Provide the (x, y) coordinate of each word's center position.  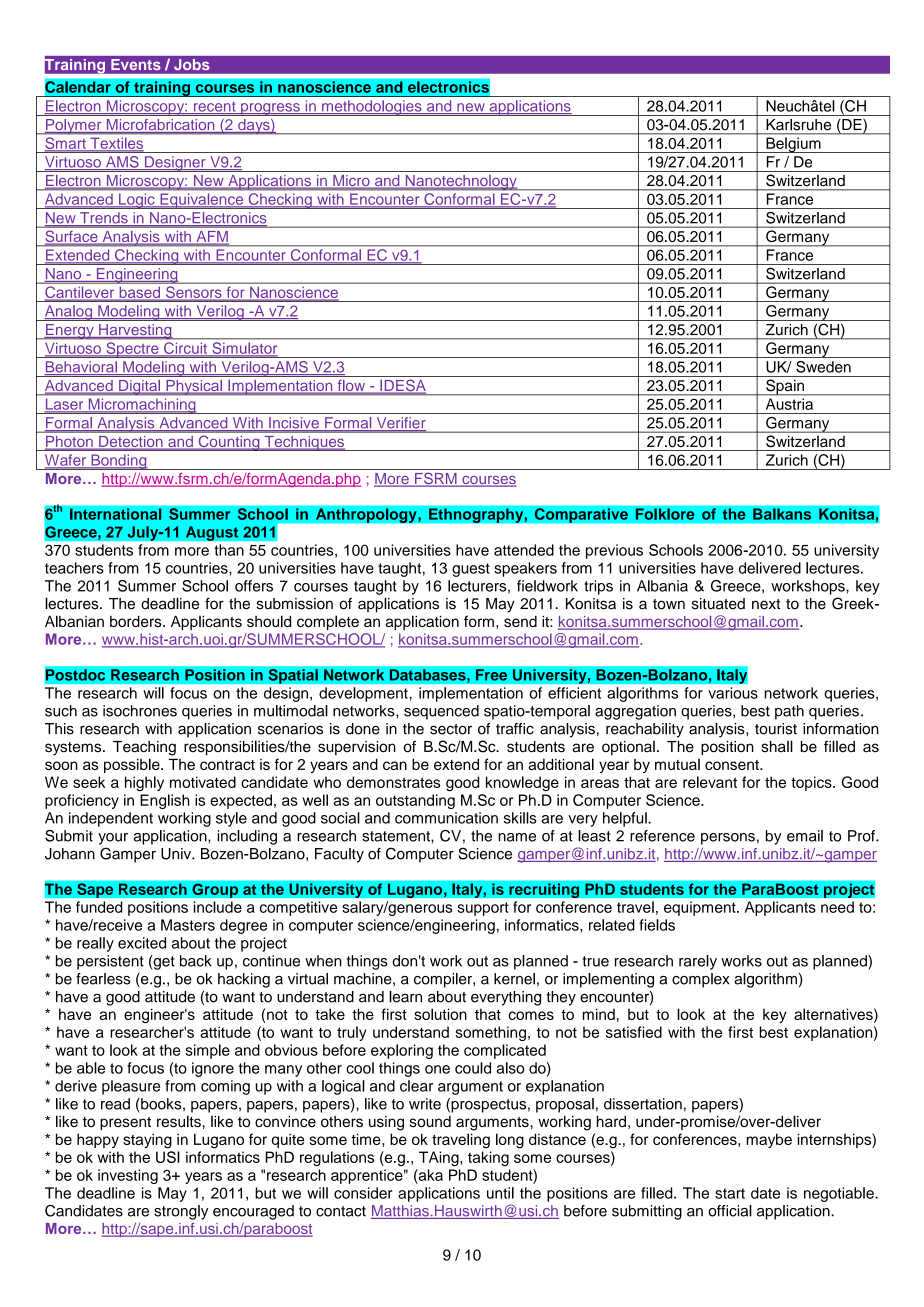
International (116, 514)
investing (128, 1176)
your (113, 839)
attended (524, 550)
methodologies (372, 108)
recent (214, 107)
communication (446, 818)
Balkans (782, 514)
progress (270, 109)
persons (728, 839)
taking (488, 1158)
